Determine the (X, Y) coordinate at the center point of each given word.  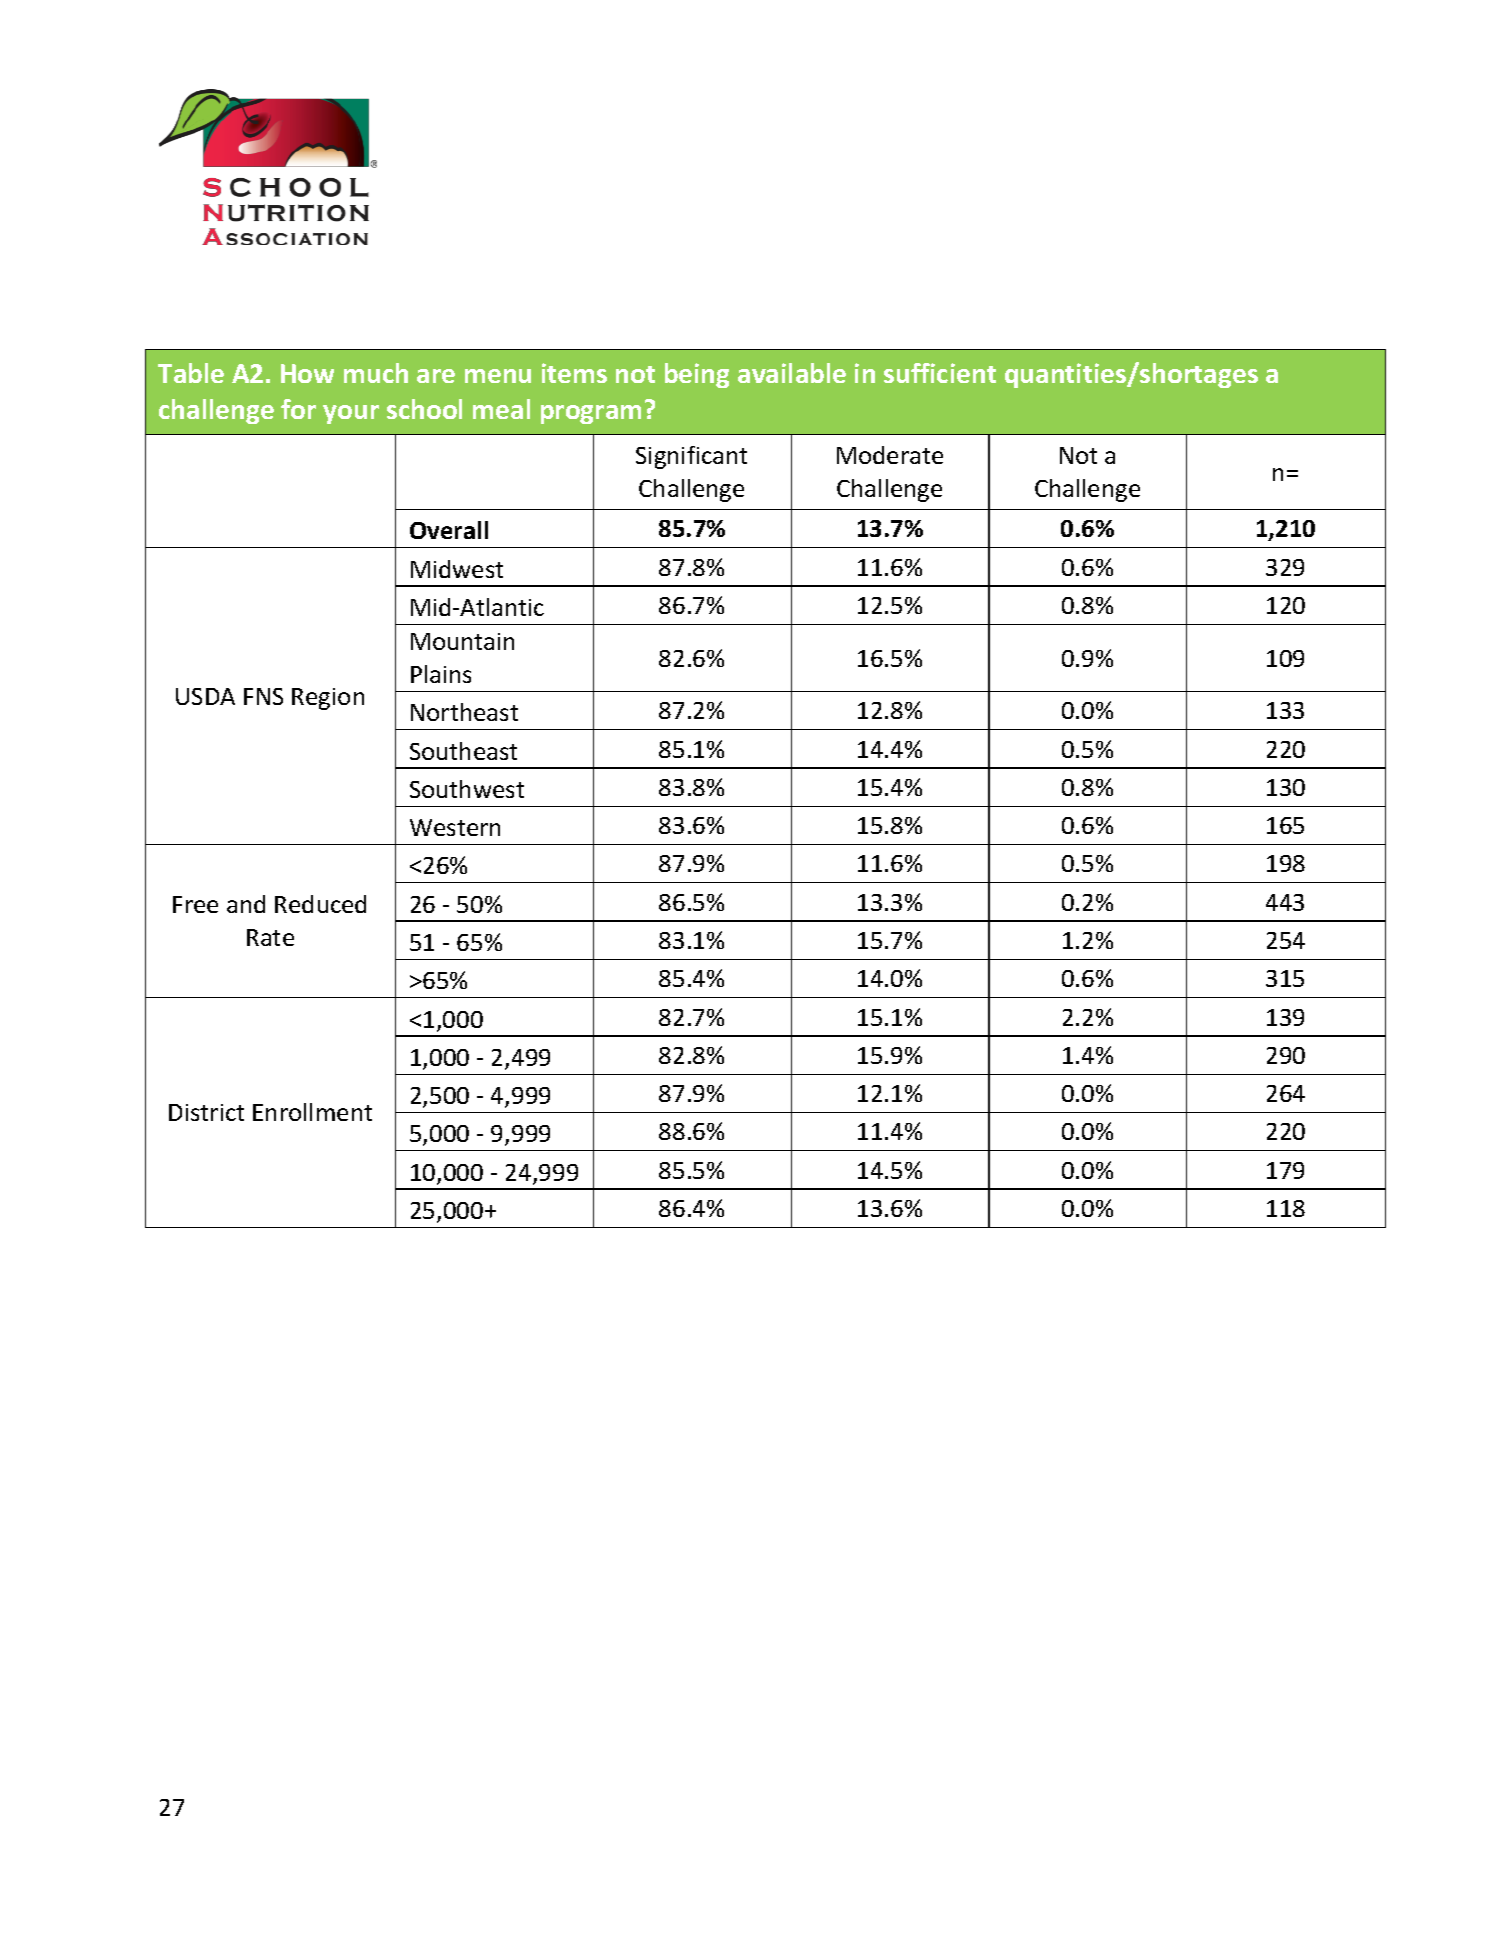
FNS (263, 696)
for (298, 409)
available (792, 373)
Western (455, 827)
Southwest (467, 789)
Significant (691, 457)
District (206, 1112)
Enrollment (312, 1112)
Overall (449, 530)
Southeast (463, 751)
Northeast (464, 712)
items (574, 373)
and (246, 904)
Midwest (457, 569)
